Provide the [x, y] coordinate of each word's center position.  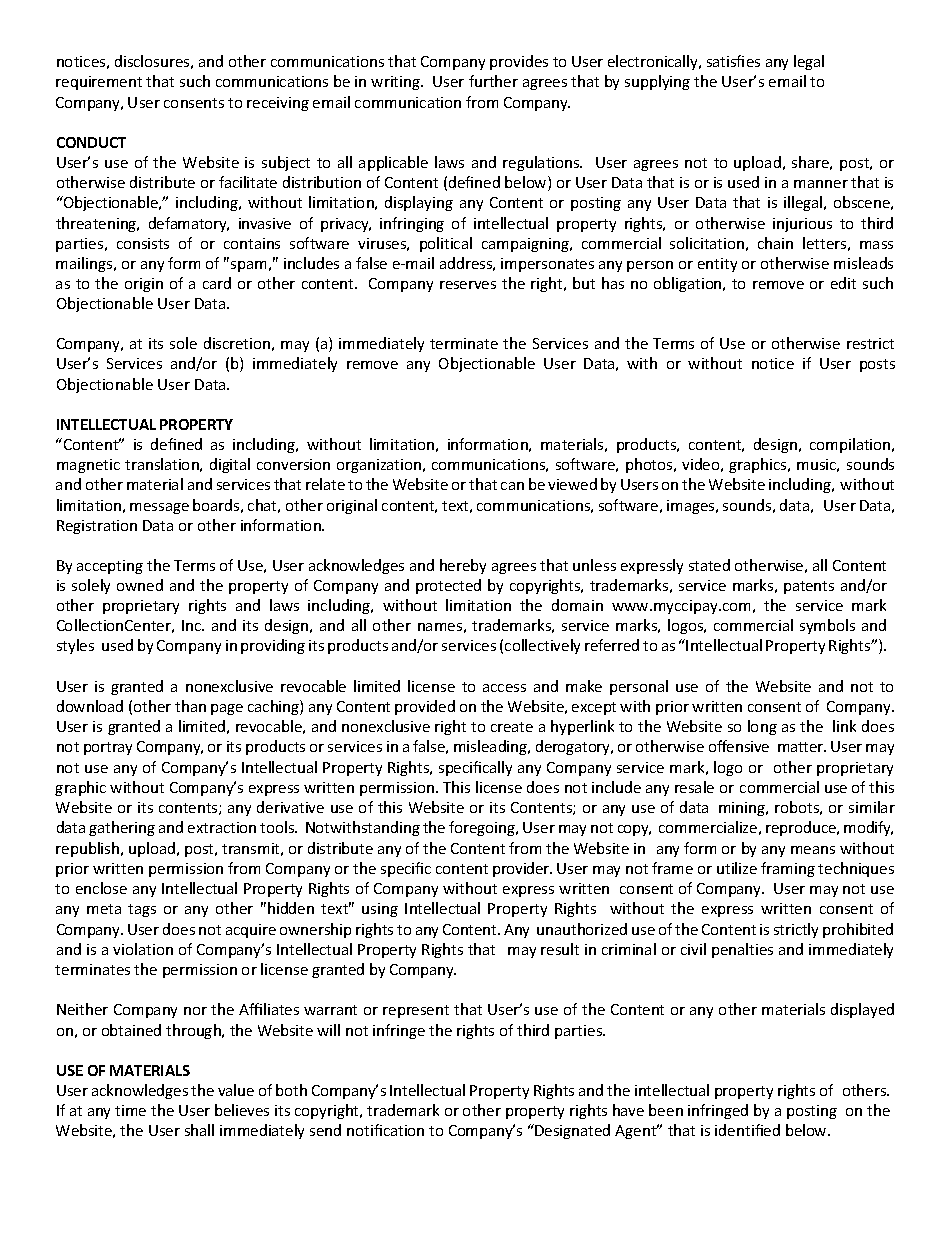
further [493, 81]
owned [140, 585]
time [130, 1110]
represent [416, 1011]
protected [448, 586]
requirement [99, 83]
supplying [657, 82]
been [666, 1110]
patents [809, 587]
